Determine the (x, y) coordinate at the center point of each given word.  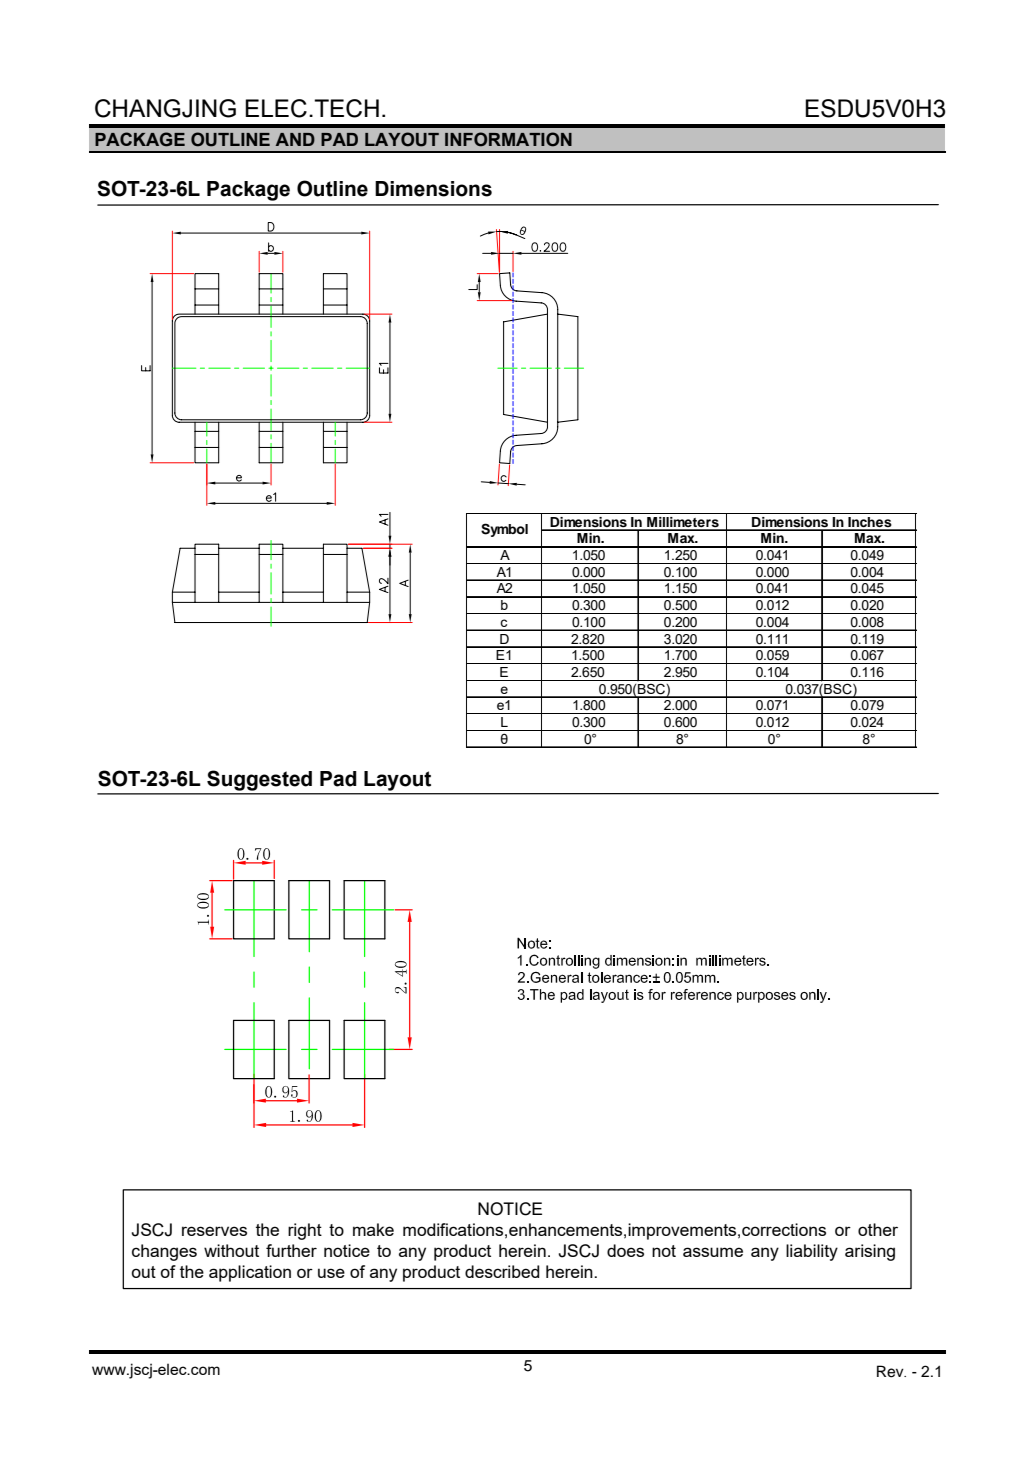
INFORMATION (508, 139)
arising (870, 1252)
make (373, 1229)
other (878, 1229)
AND (295, 139)
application (250, 1273)
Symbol (504, 530)
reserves (214, 1231)
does (625, 1250)
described (502, 1271)
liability (812, 1252)
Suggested (259, 780)
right (305, 1231)
